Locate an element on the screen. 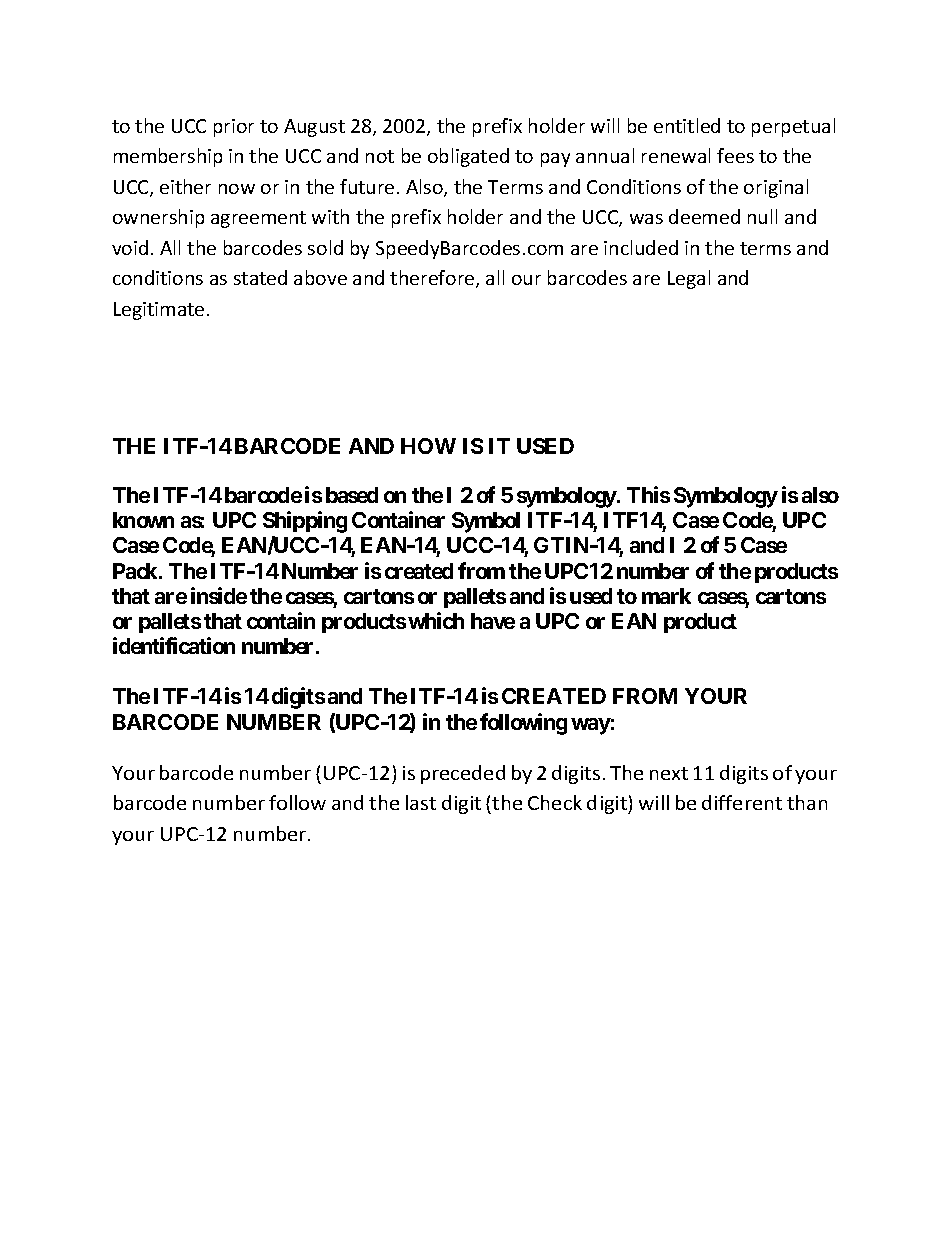  prior is located at coordinates (234, 128).
